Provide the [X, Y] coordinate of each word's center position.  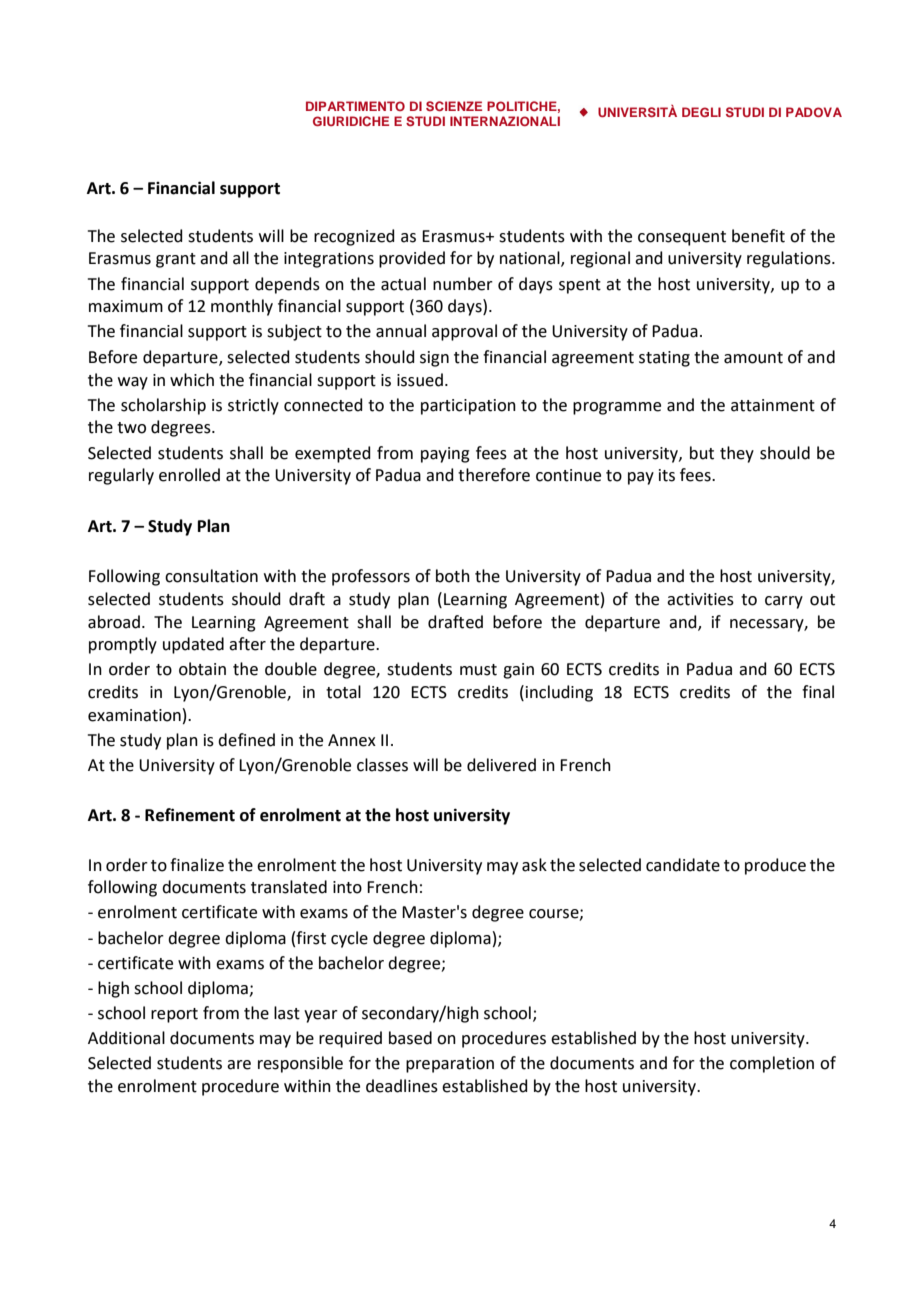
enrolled [189, 475]
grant [176, 260]
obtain [202, 669]
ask [534, 865]
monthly [242, 307]
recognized [354, 237]
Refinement [190, 815]
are [239, 1065]
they [737, 454]
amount [753, 358]
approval [464, 332]
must [478, 670]
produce [775, 866]
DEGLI [701, 112]
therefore [494, 475]
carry [784, 602]
